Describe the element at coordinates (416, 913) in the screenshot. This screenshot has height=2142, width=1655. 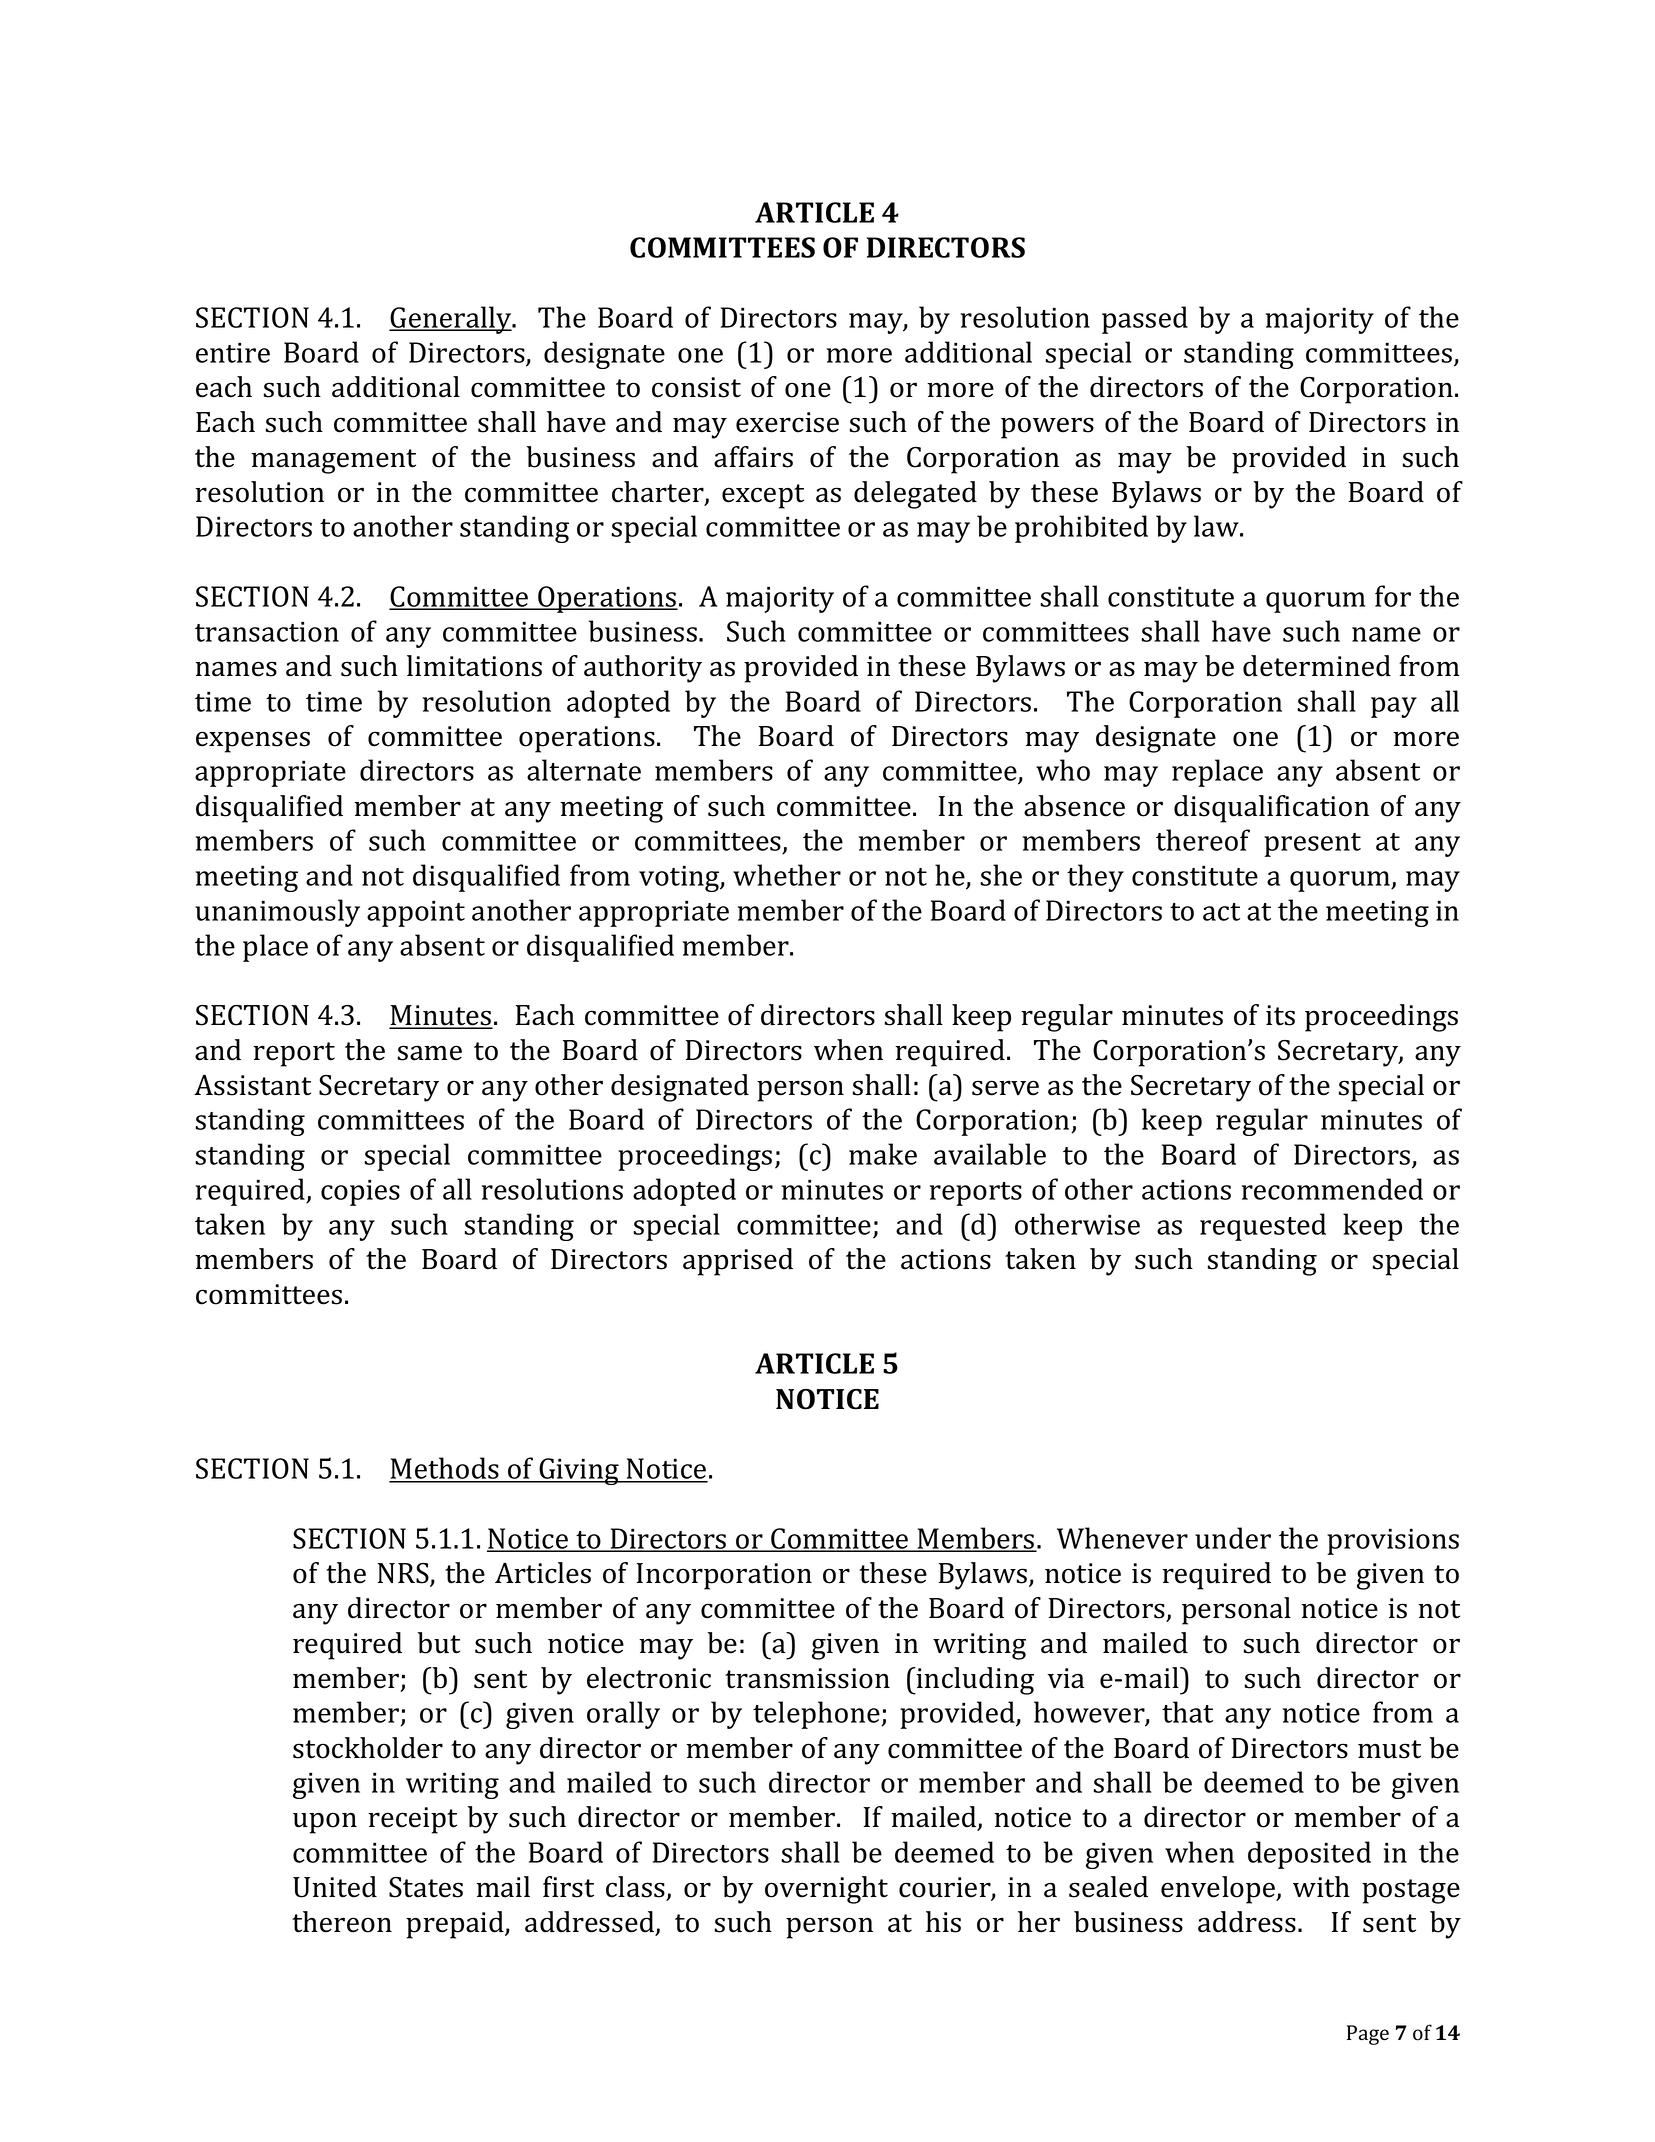
I see `appoint` at that location.
